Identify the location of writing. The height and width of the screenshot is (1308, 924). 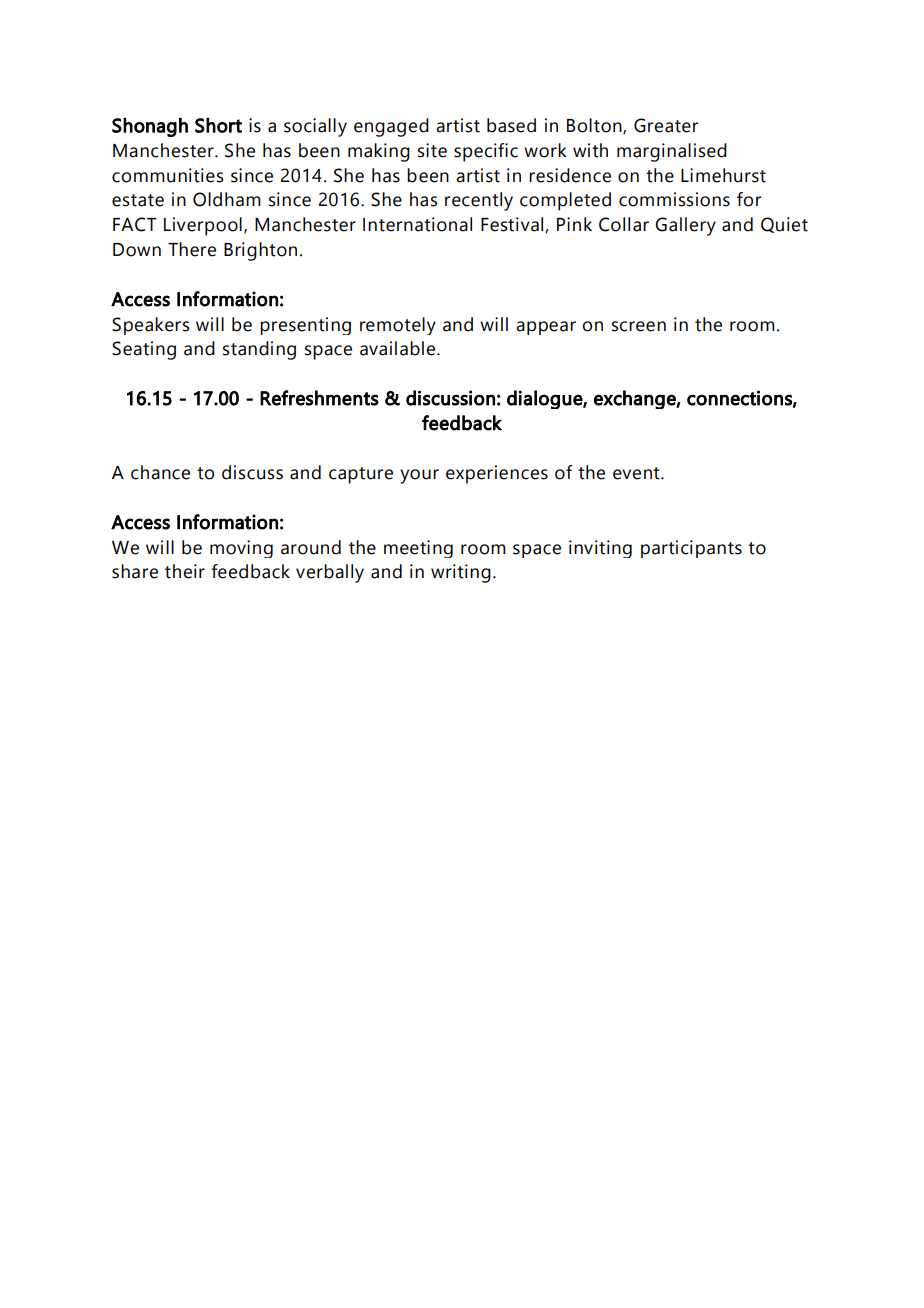
(461, 573).
